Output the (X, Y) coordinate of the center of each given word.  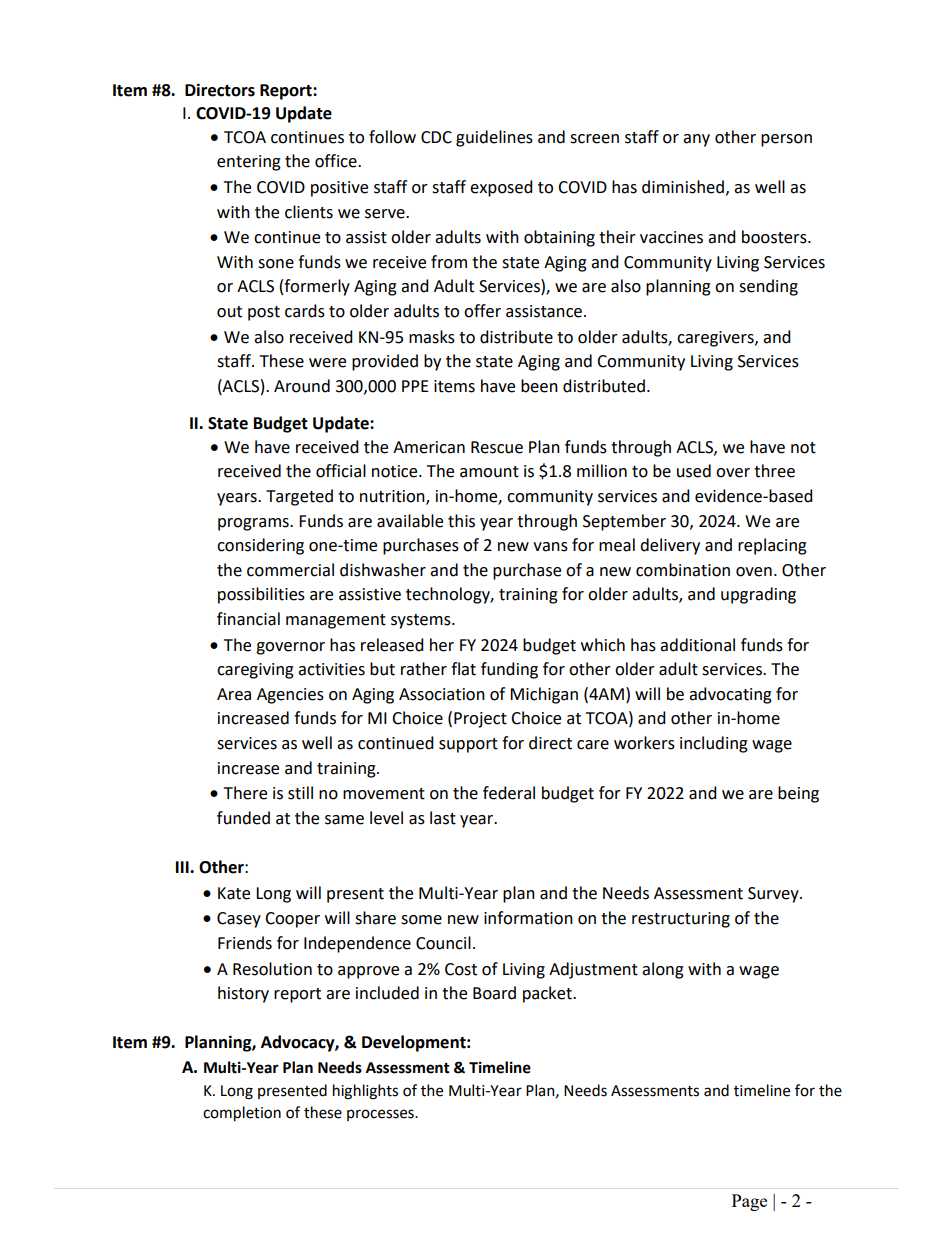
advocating (730, 695)
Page (749, 1202)
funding (509, 670)
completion (242, 1113)
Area (234, 694)
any (696, 140)
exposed (501, 188)
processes (381, 1115)
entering (249, 163)
